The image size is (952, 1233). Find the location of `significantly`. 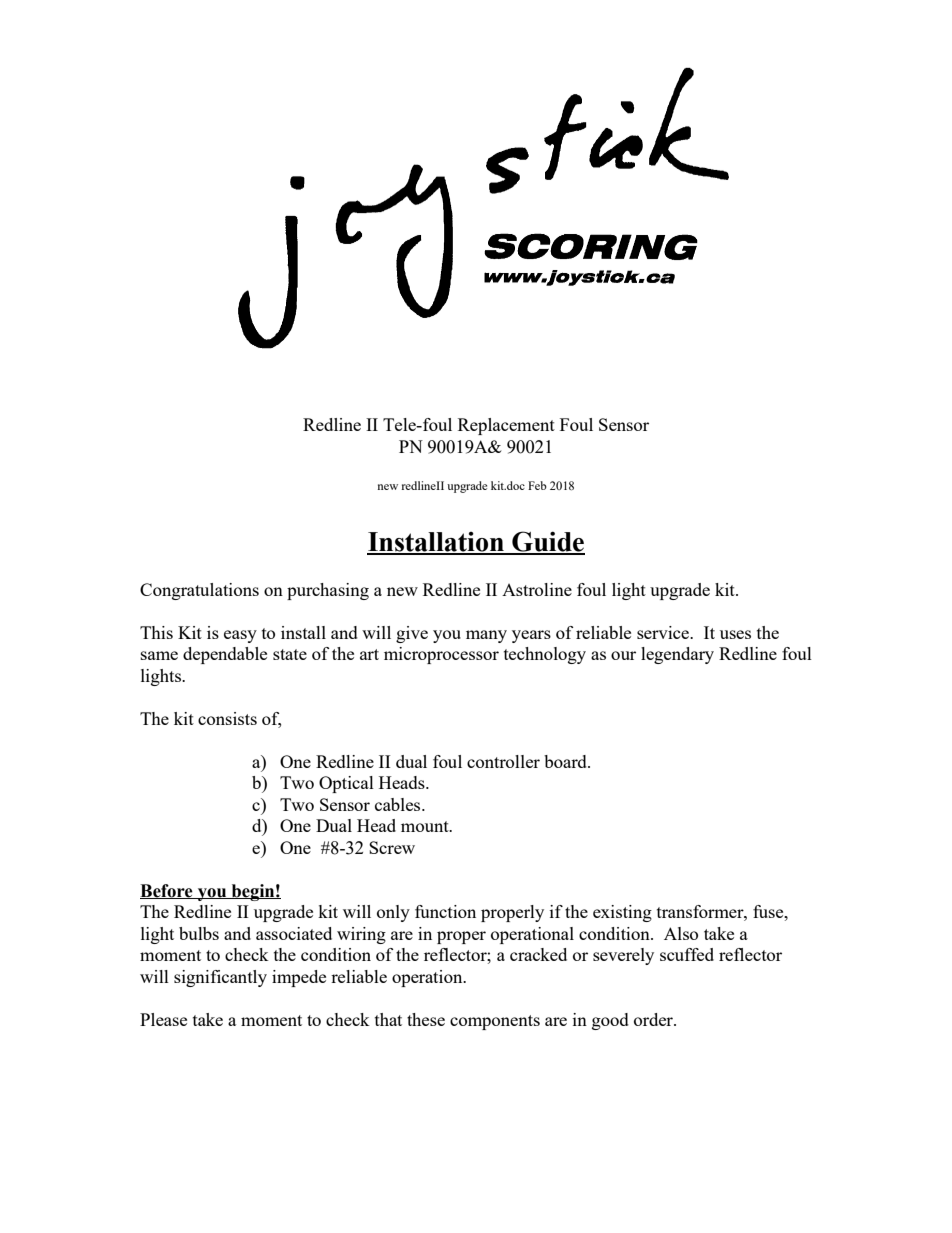

significantly is located at coordinates (220, 978).
